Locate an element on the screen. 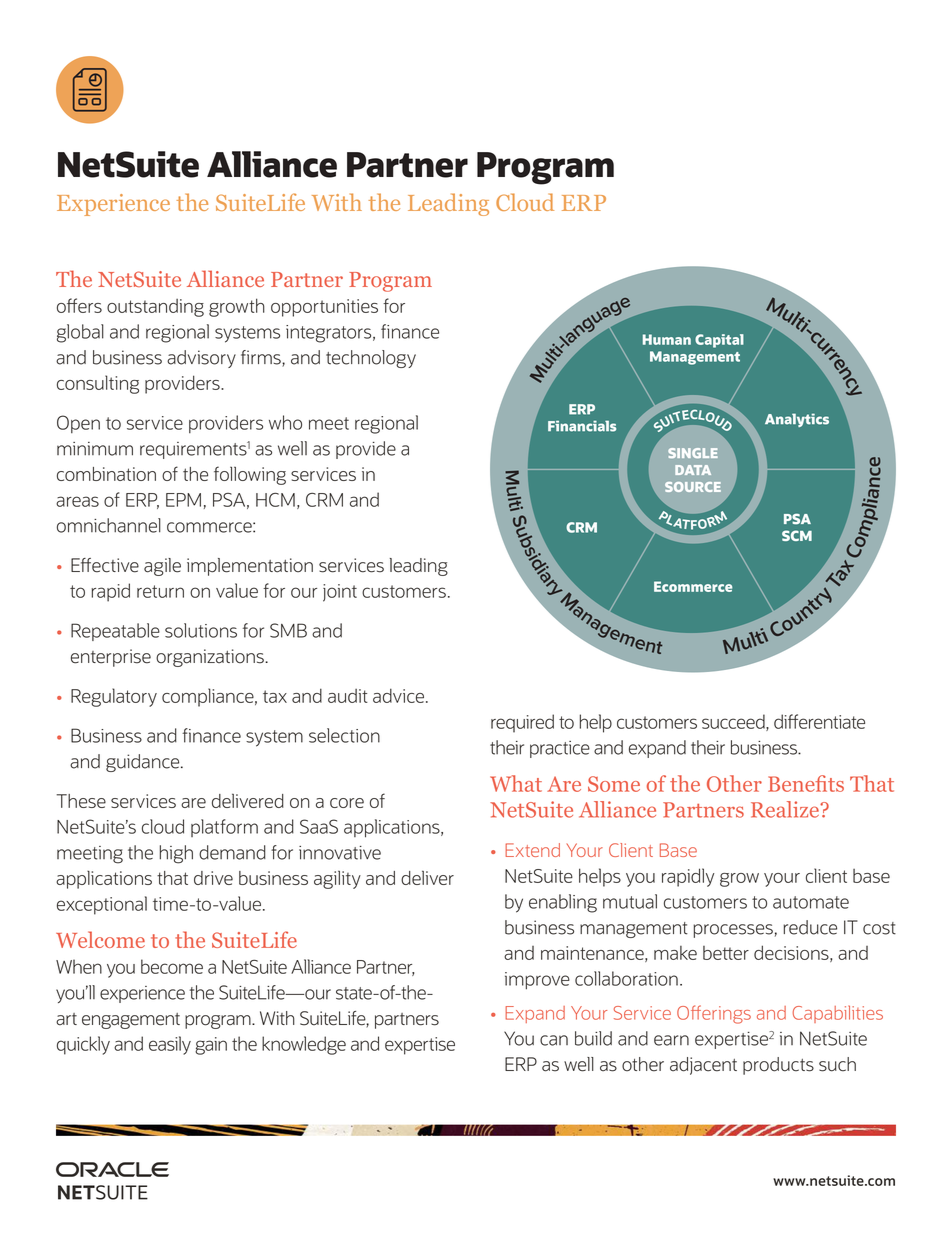  succeed is located at coordinates (734, 722).
